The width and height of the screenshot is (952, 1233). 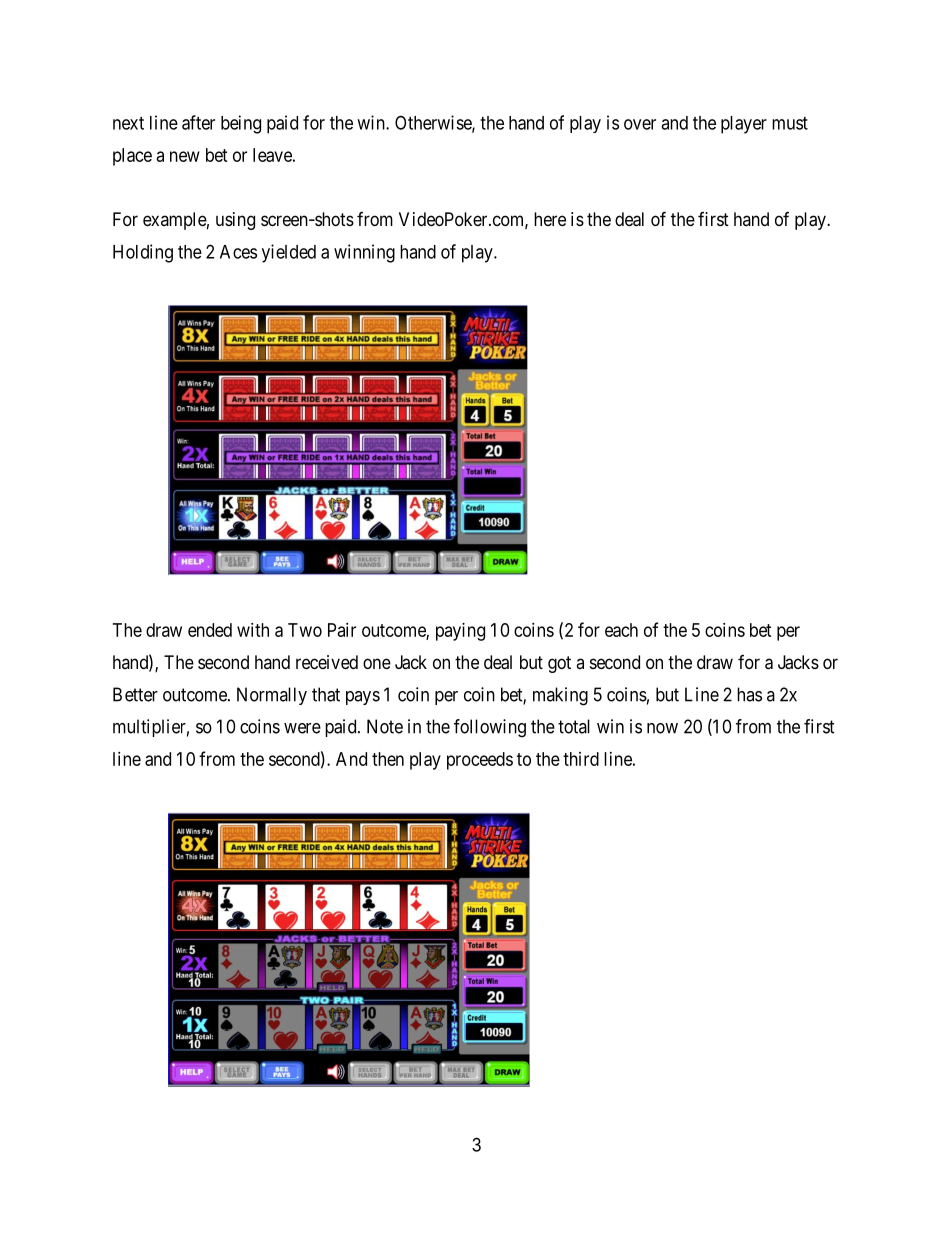 What do you see at coordinates (364, 253) in the screenshot?
I see `winning` at bounding box center [364, 253].
